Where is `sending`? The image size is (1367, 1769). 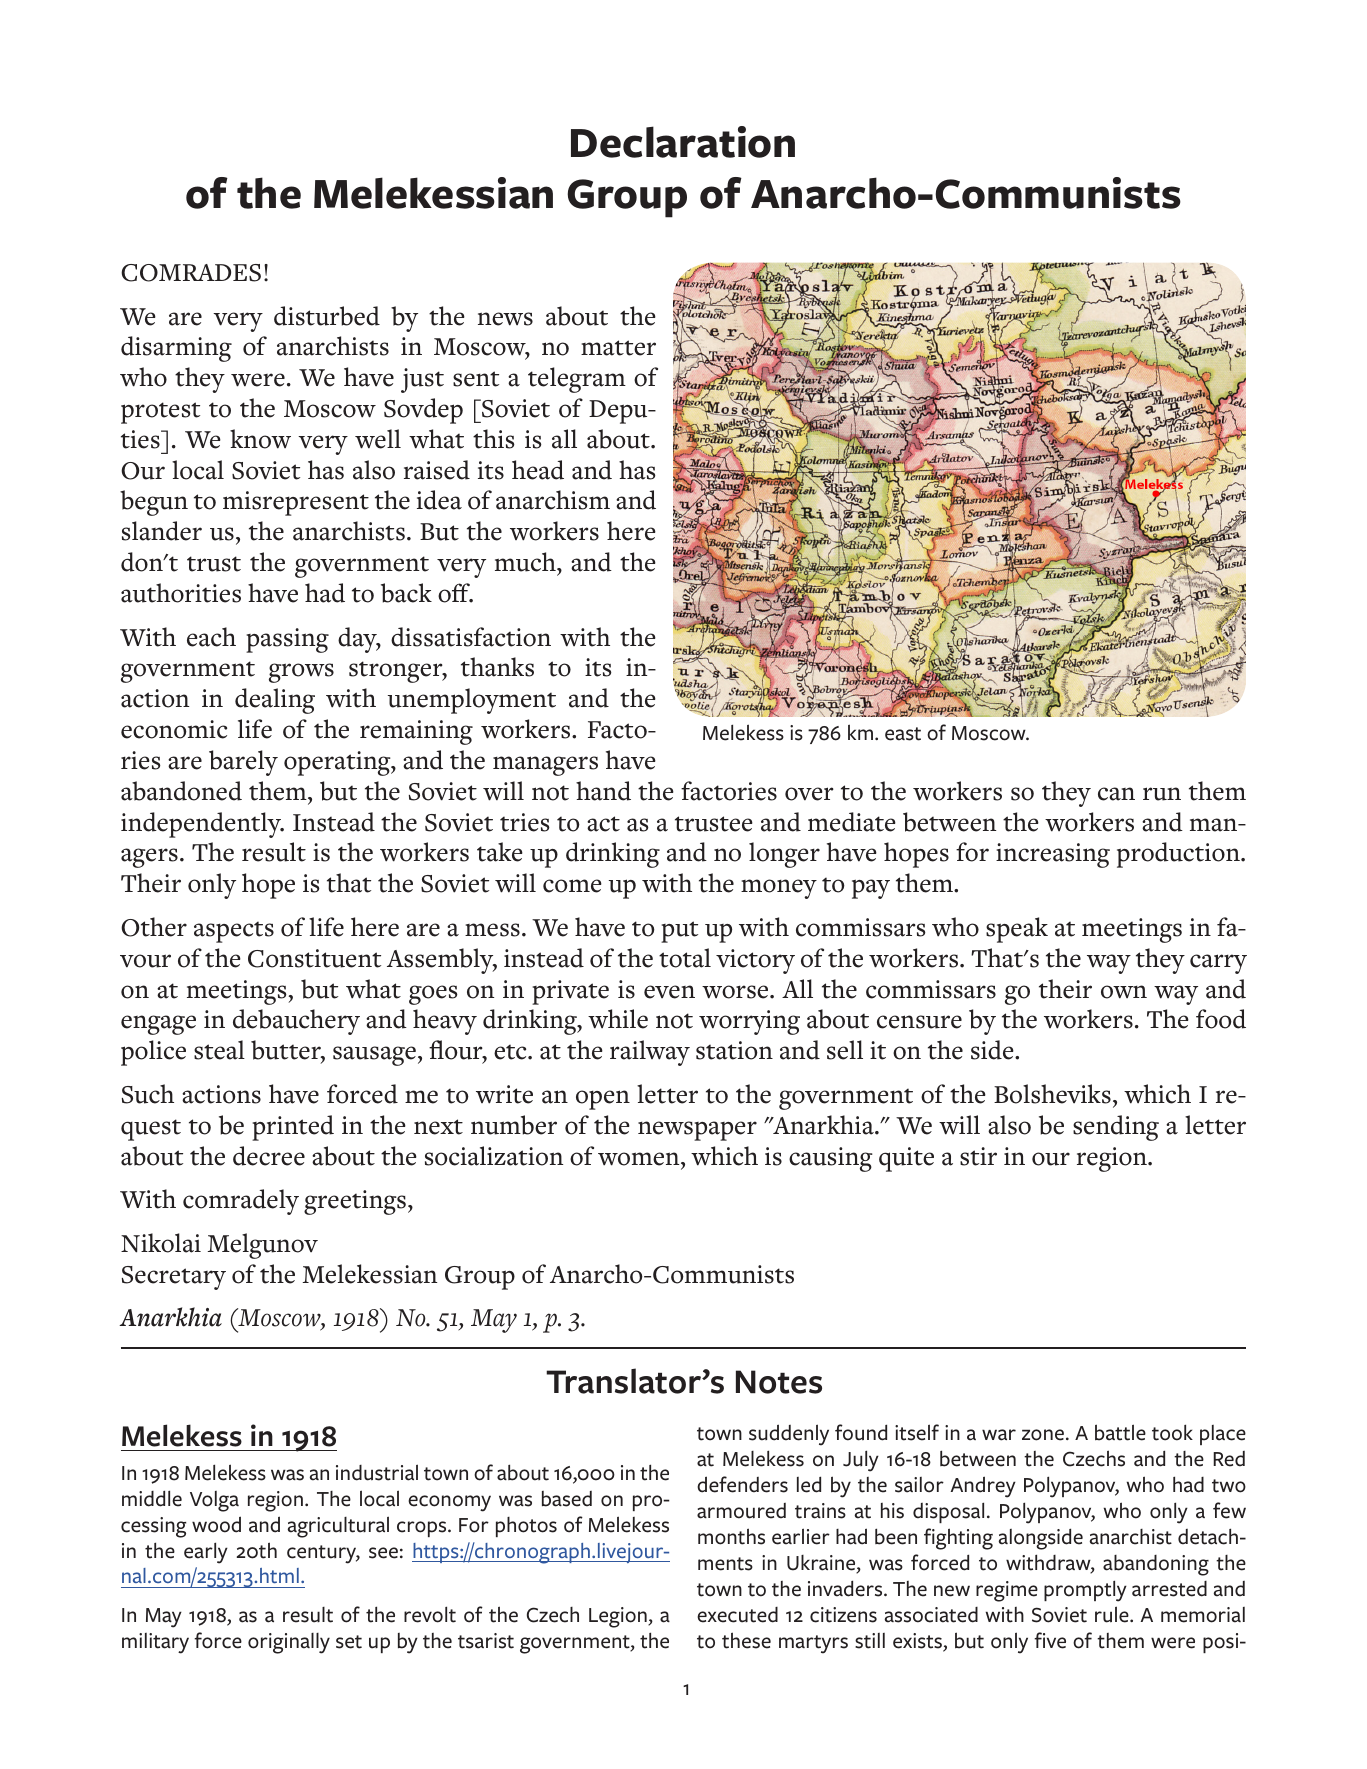
sending is located at coordinates (1116, 1128).
